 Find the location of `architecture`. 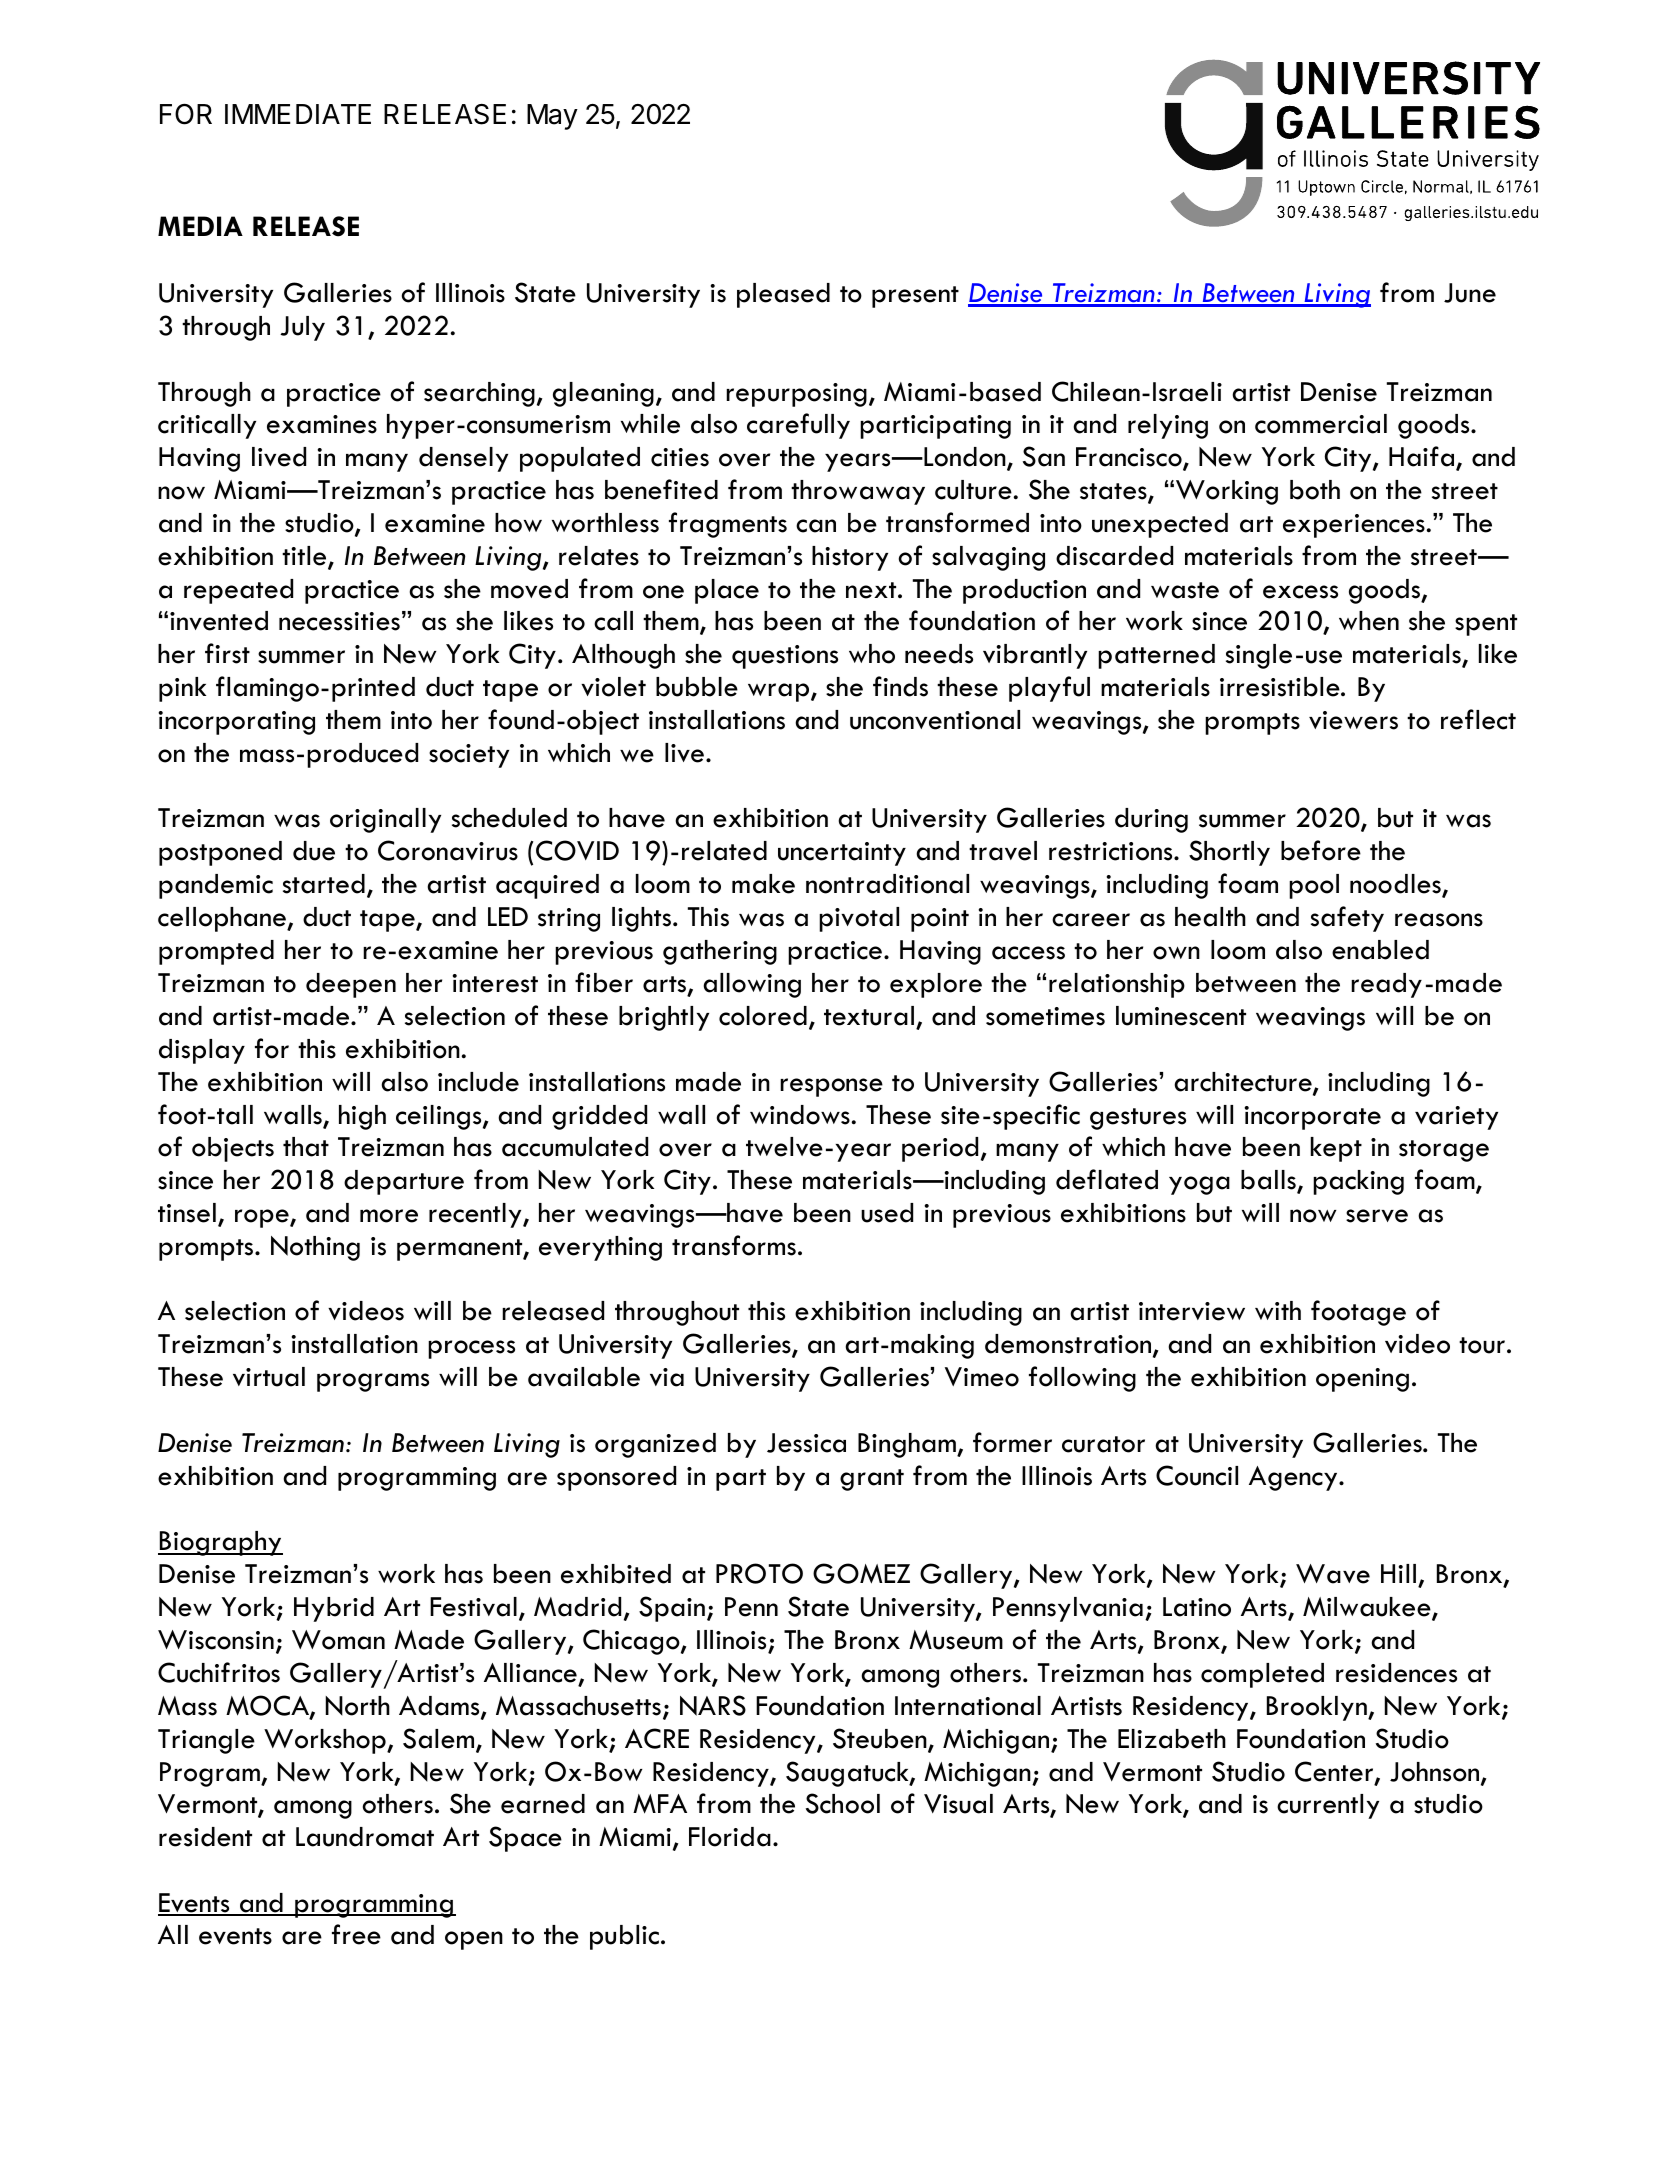

architecture is located at coordinates (1244, 1083).
